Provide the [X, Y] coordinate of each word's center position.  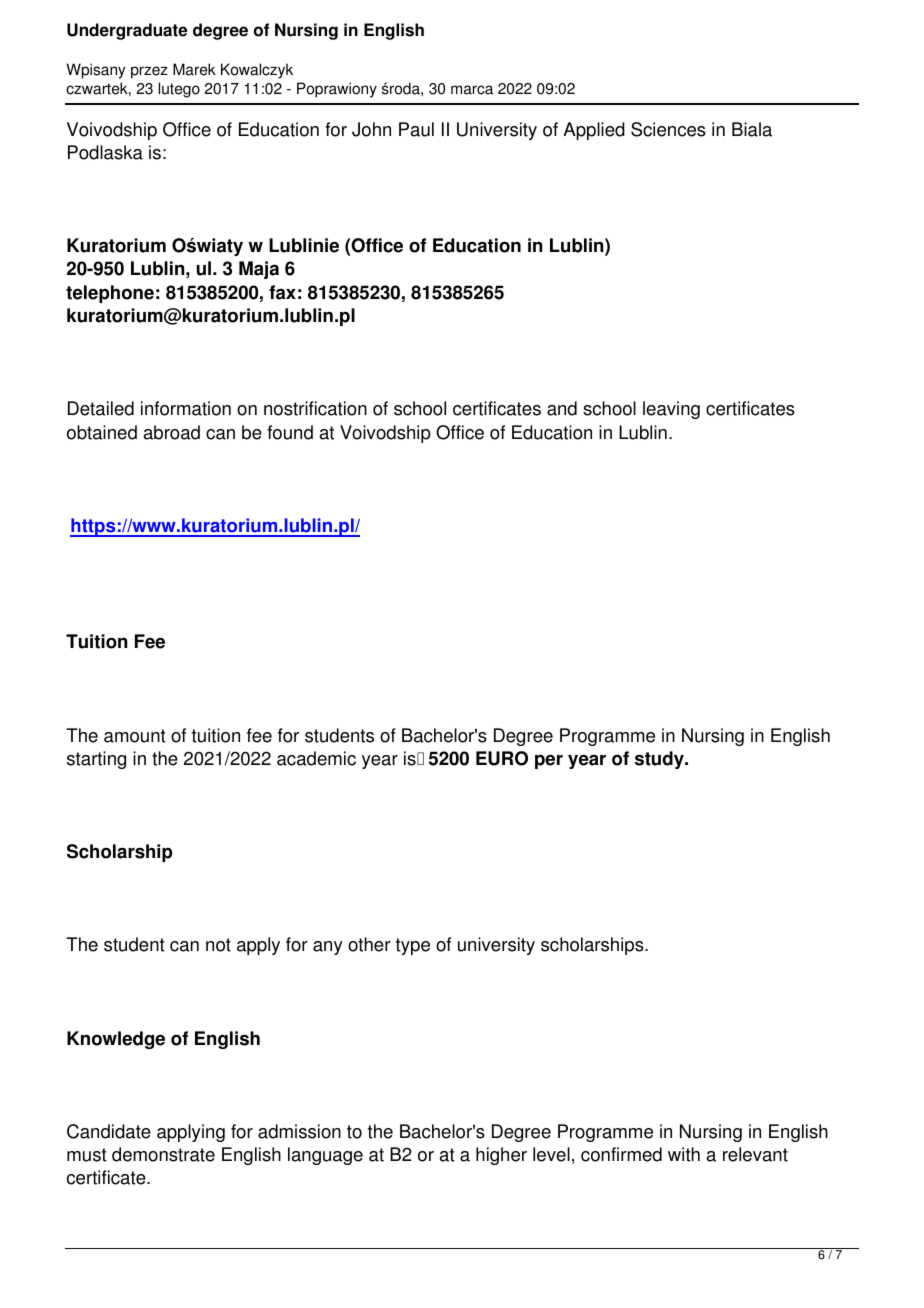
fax [282, 292]
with [684, 1154]
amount [135, 736]
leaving [671, 410]
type [413, 946]
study [660, 760]
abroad [172, 432]
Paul [416, 129]
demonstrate [163, 1154]
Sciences [668, 129]
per [549, 761]
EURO [502, 758]
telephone [110, 294]
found [290, 432]
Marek [194, 69]
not [218, 945]
